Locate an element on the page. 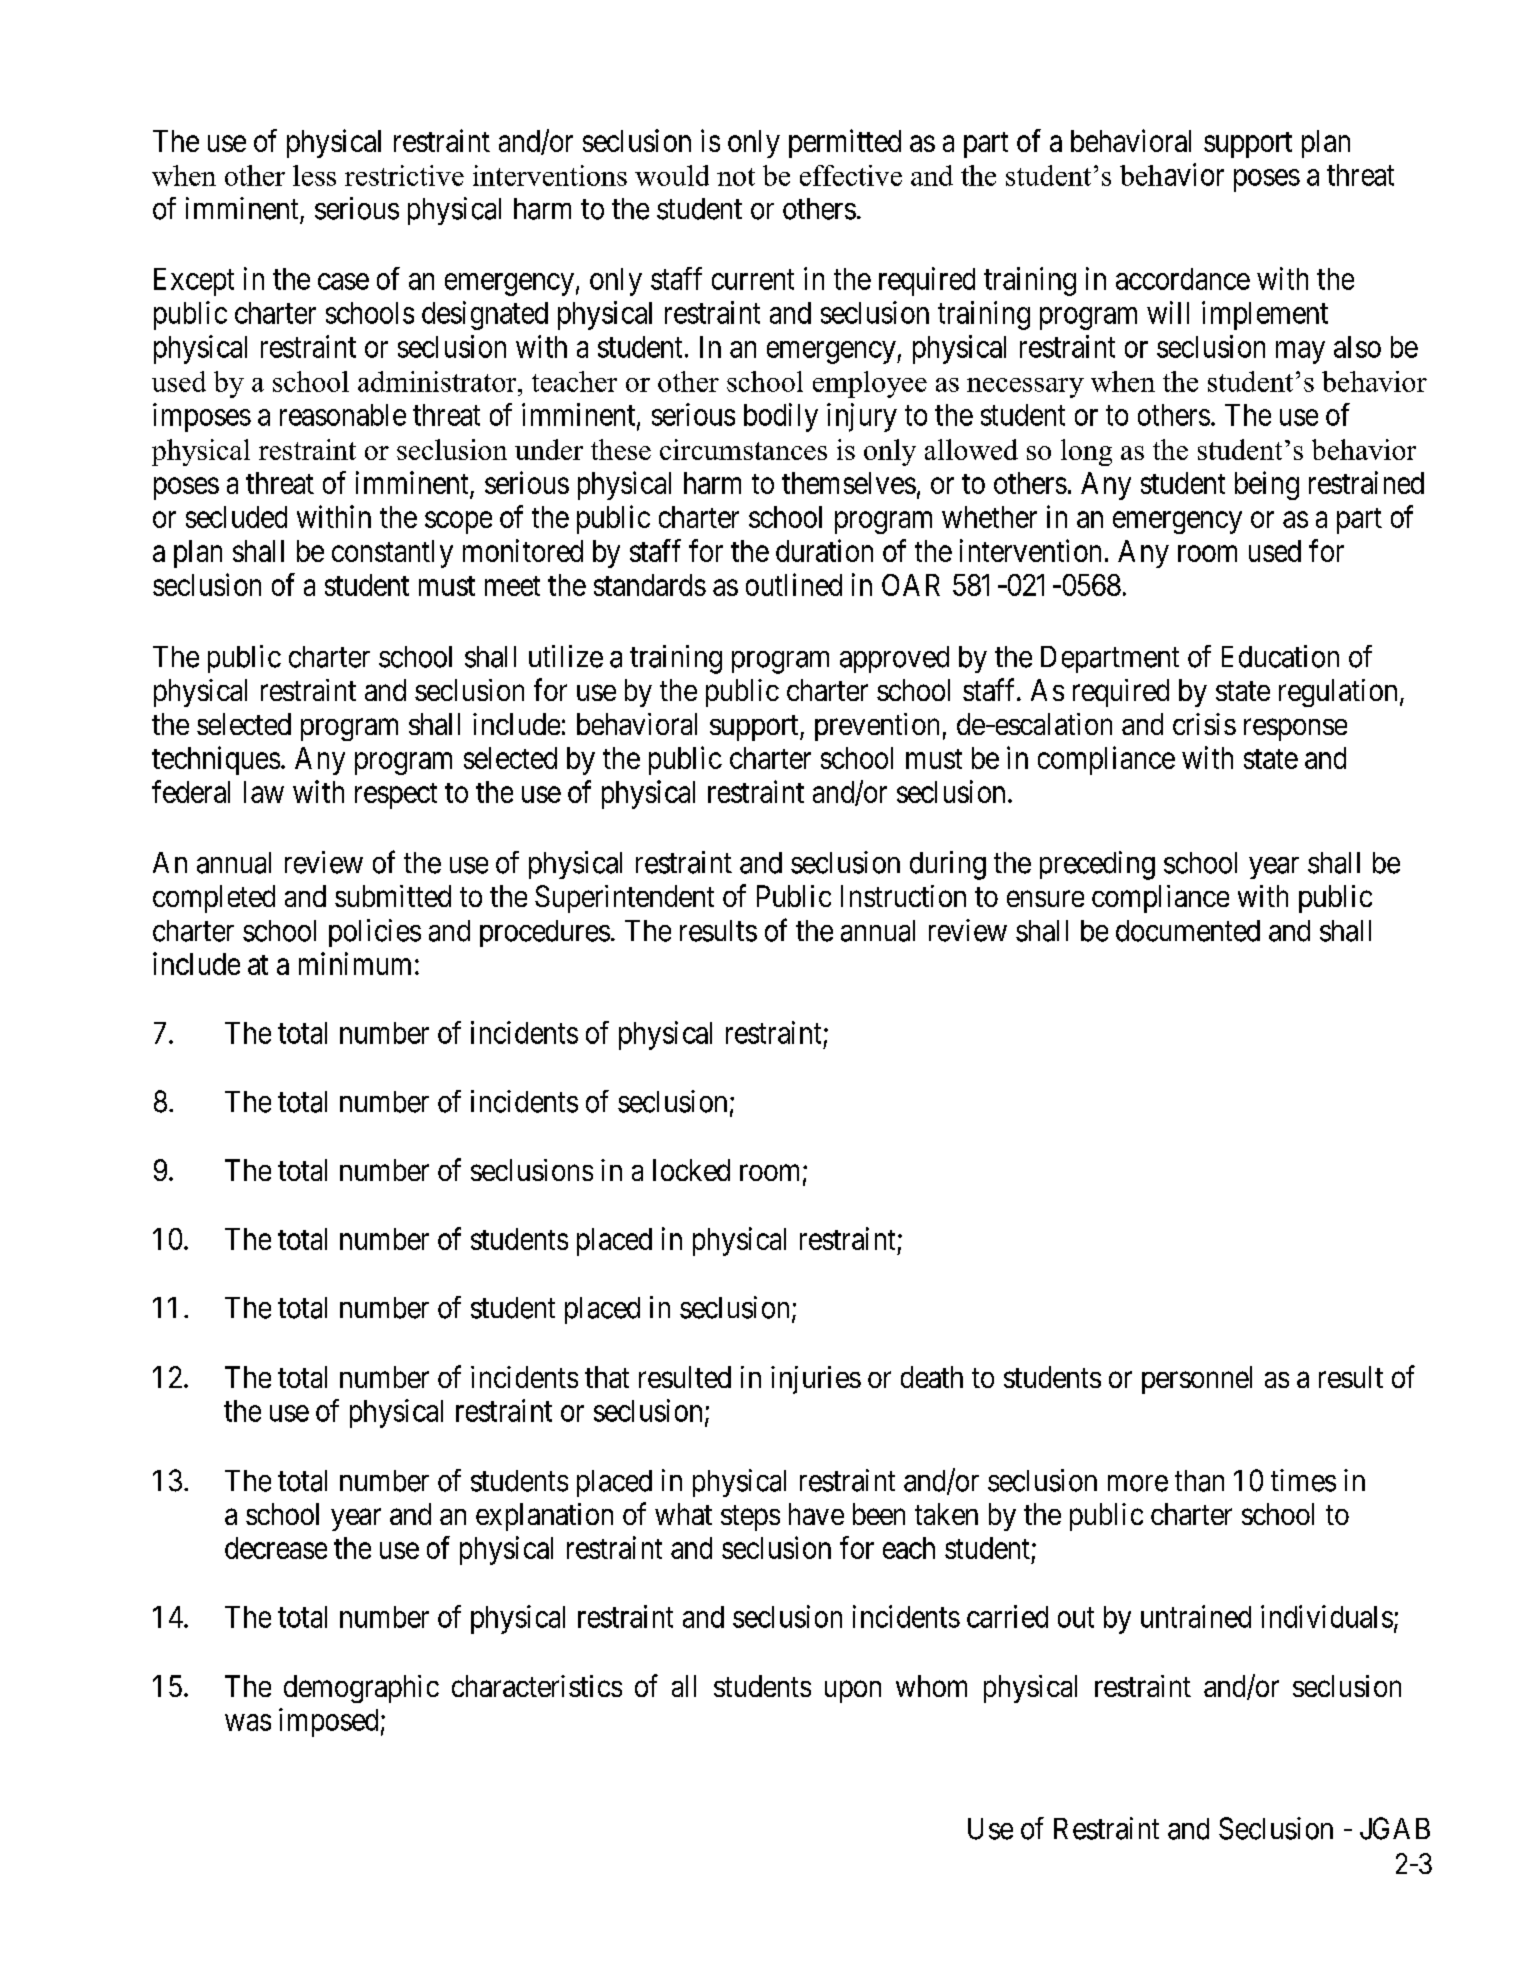 This image has height=1971, width=1523. not is located at coordinates (736, 177).
